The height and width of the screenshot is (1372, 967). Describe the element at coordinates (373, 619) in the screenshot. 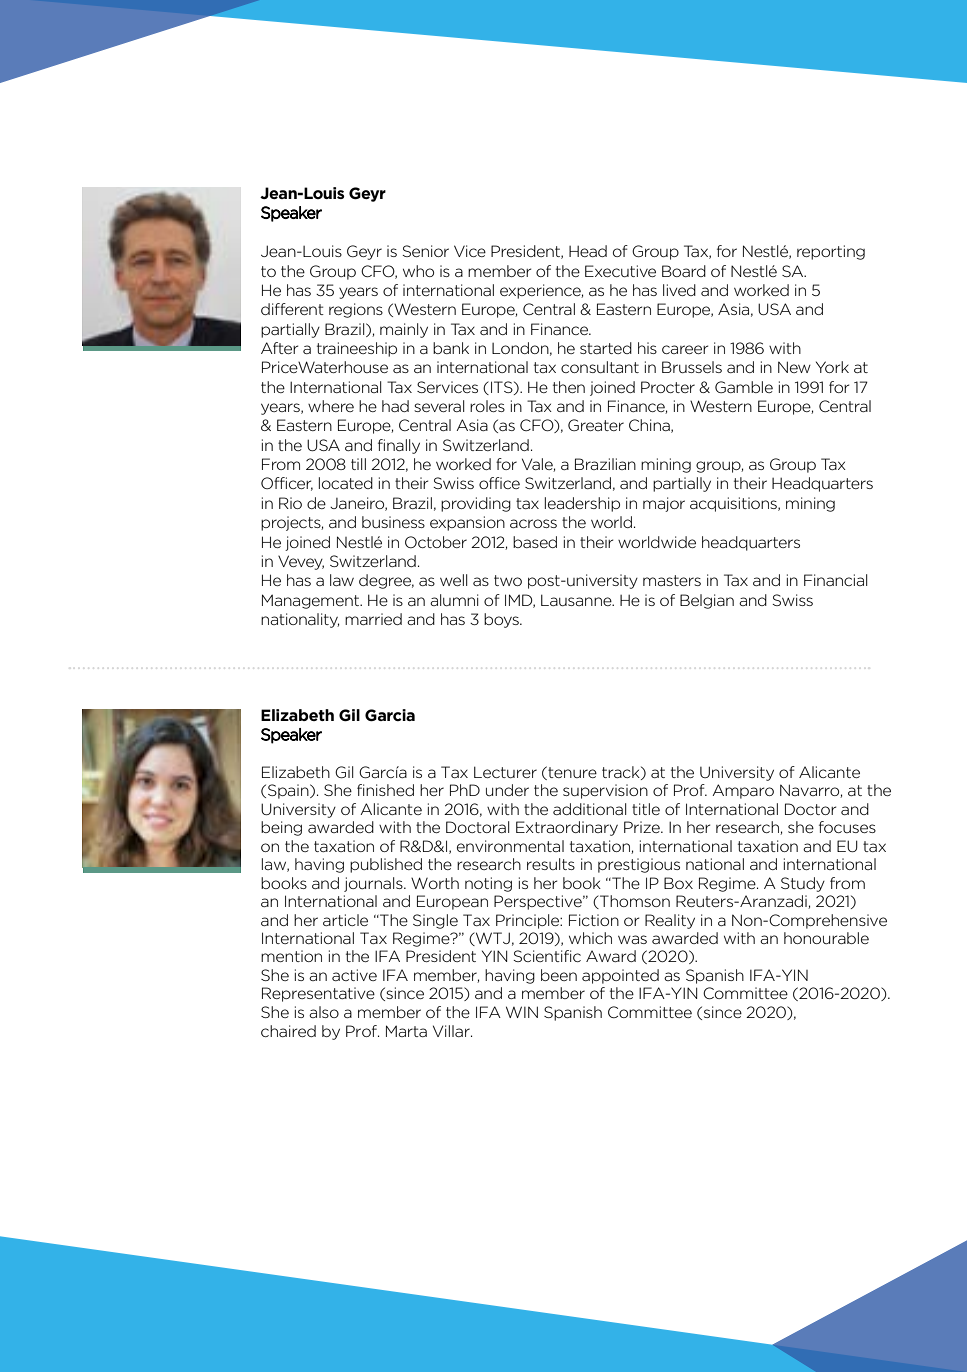

I see `married` at that location.
